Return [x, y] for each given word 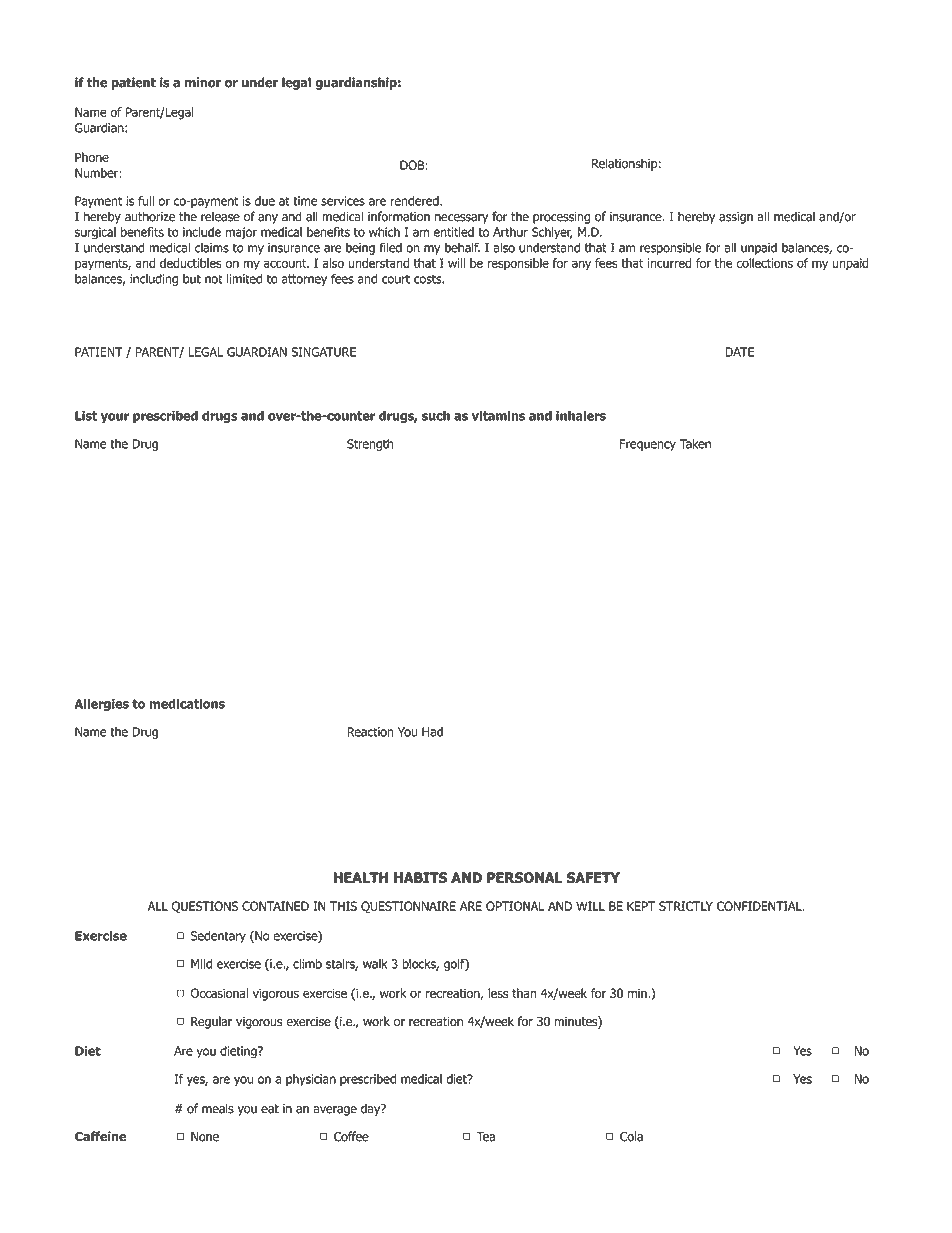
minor [203, 82]
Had [432, 732]
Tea [485, 1137]
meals [218, 1108]
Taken [695, 444]
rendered [415, 201]
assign [736, 218]
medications [187, 704]
